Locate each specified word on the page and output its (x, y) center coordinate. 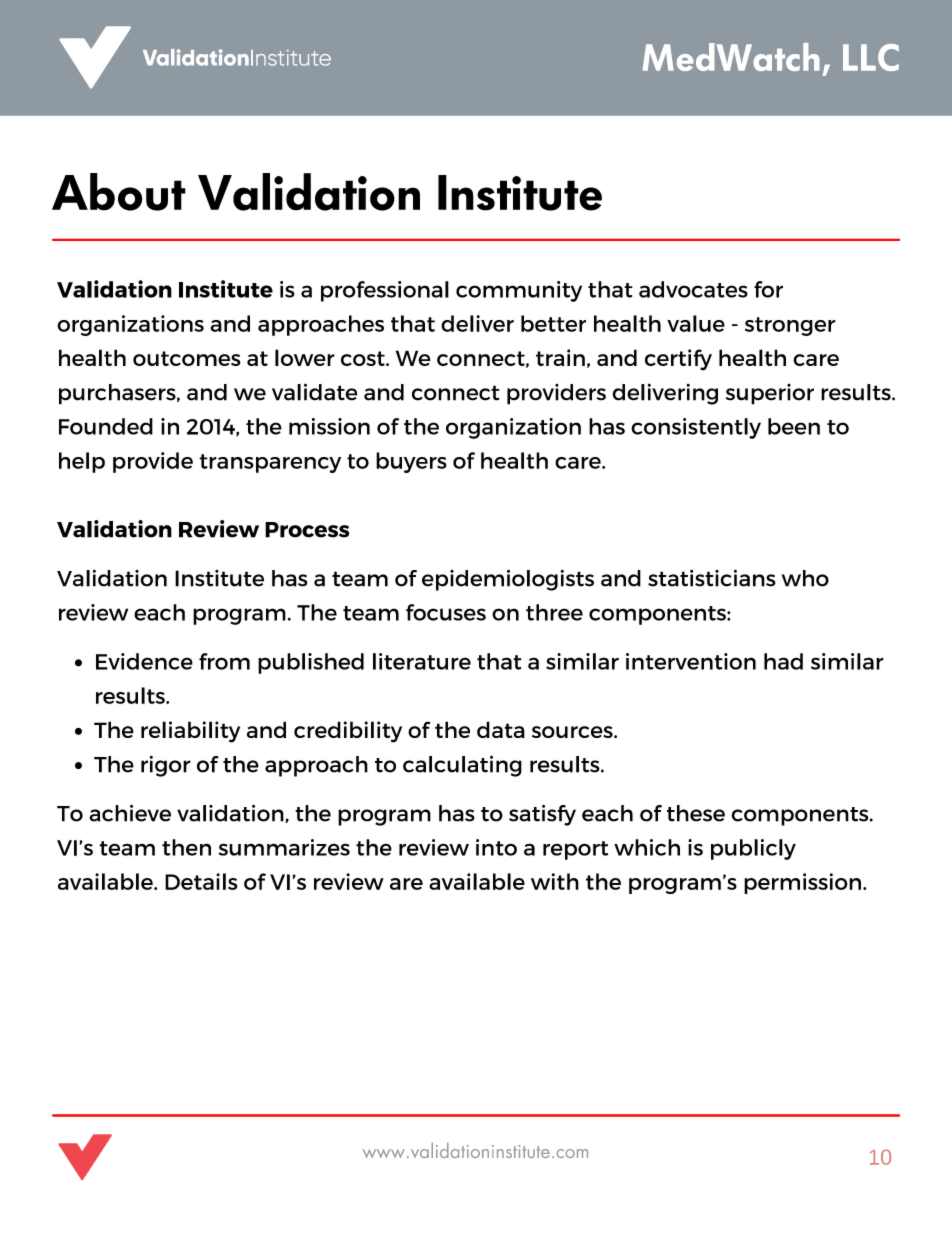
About (119, 192)
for (768, 289)
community (519, 291)
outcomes (187, 358)
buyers (411, 462)
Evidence (144, 661)
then (186, 847)
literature (422, 661)
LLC (871, 57)
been (794, 426)
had (783, 661)
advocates (693, 289)
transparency (270, 463)
